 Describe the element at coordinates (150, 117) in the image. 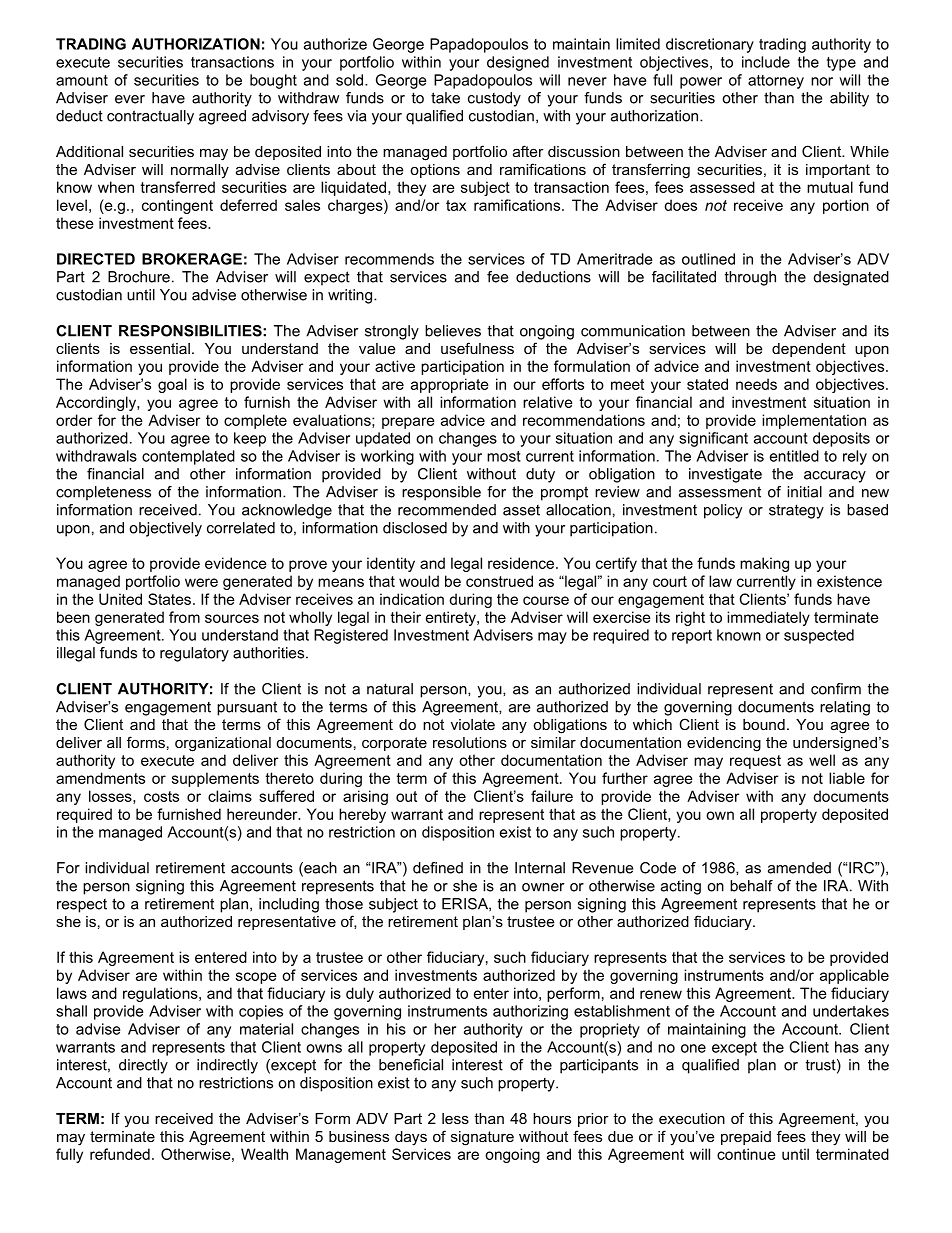

I see `contractually` at that location.
